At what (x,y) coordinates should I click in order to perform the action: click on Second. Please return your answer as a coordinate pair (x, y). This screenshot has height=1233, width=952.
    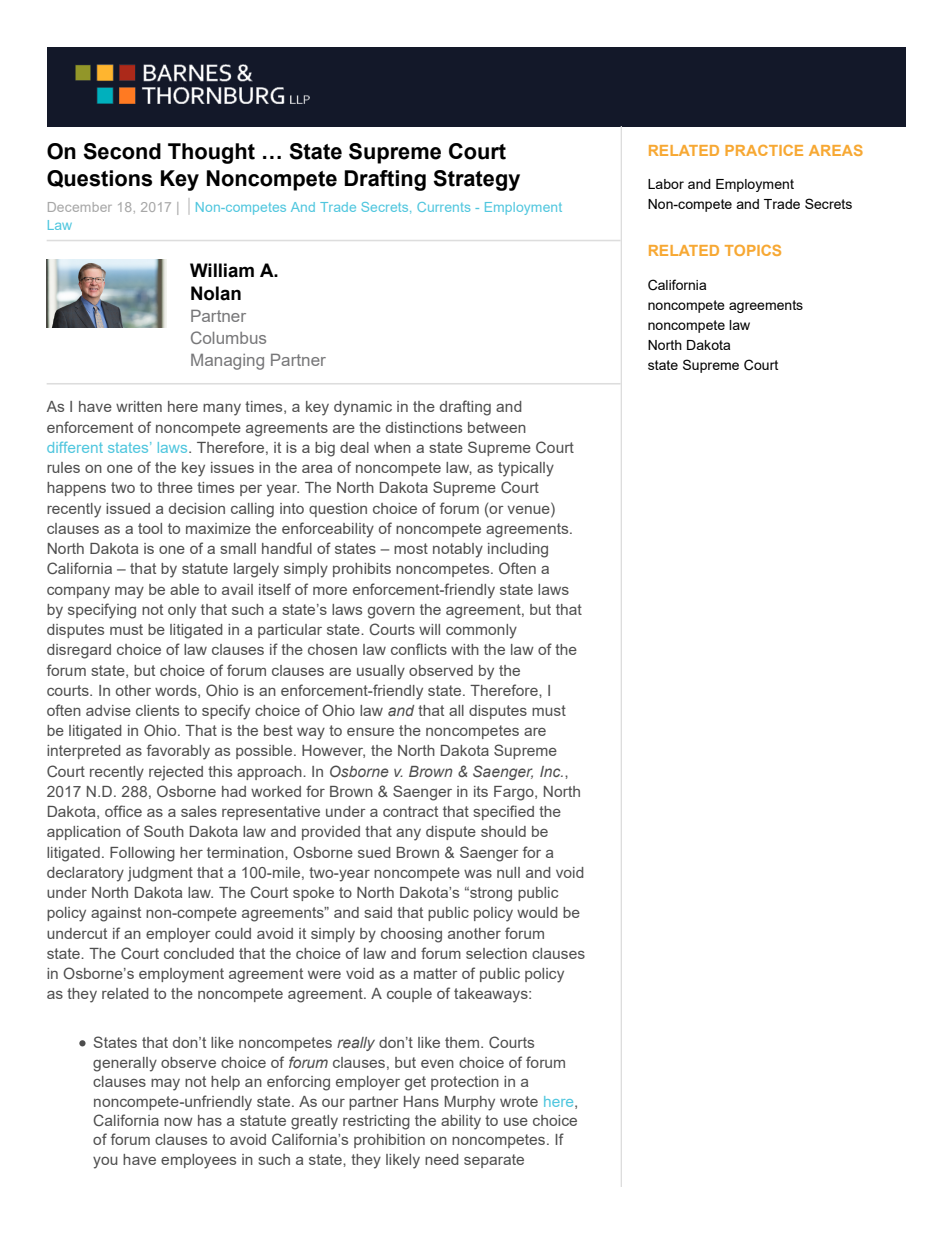
    Looking at the image, I should click on (122, 151).
